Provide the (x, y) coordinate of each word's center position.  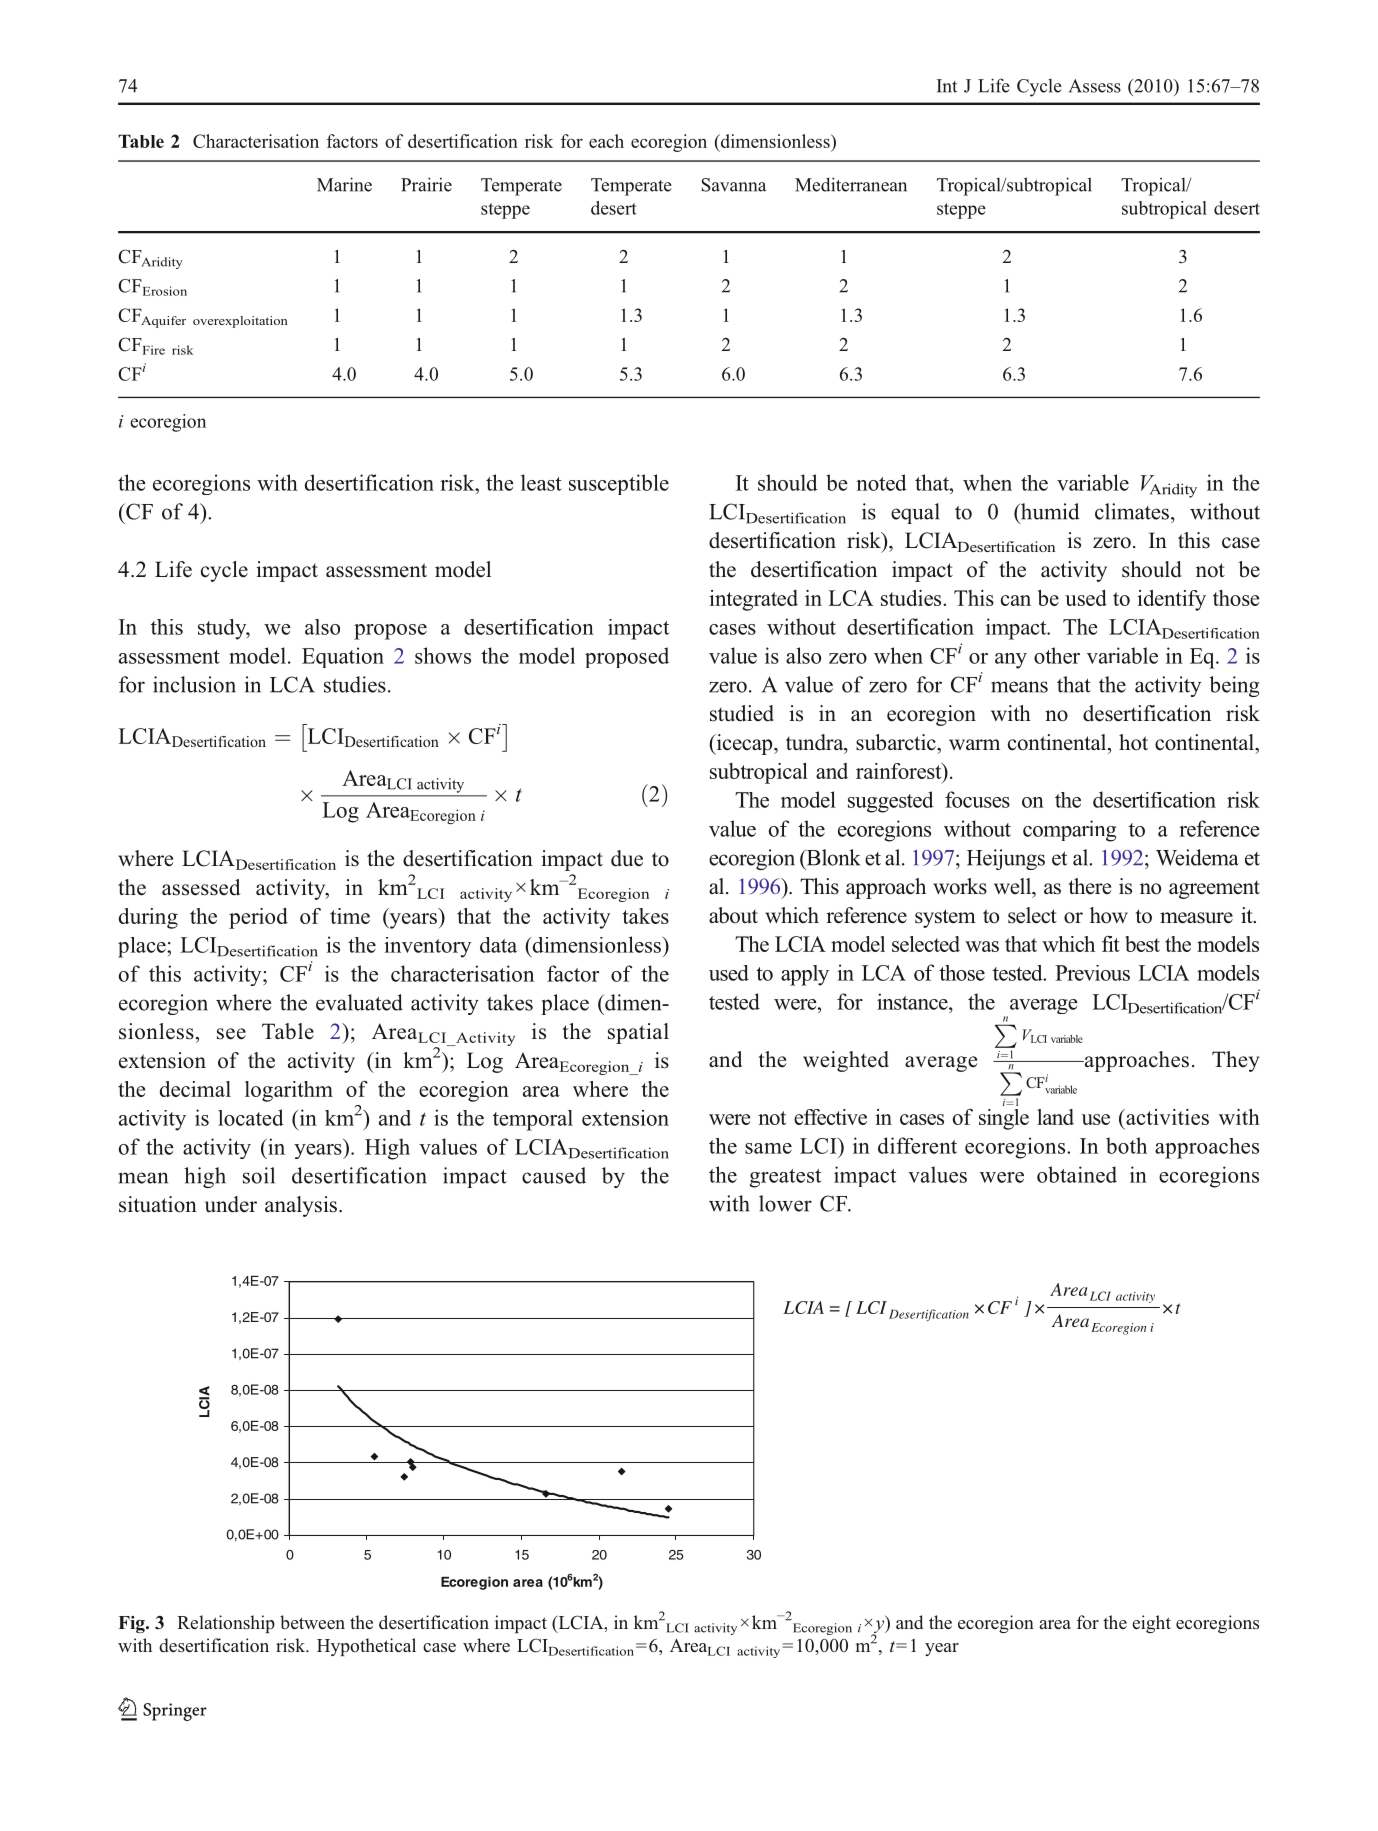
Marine (344, 184)
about (733, 915)
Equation (343, 657)
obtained (1077, 1174)
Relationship (226, 1624)
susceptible (619, 484)
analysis (301, 1206)
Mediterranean (851, 184)
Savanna (733, 185)
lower (785, 1203)
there (1089, 886)
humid (1049, 511)
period (258, 918)
